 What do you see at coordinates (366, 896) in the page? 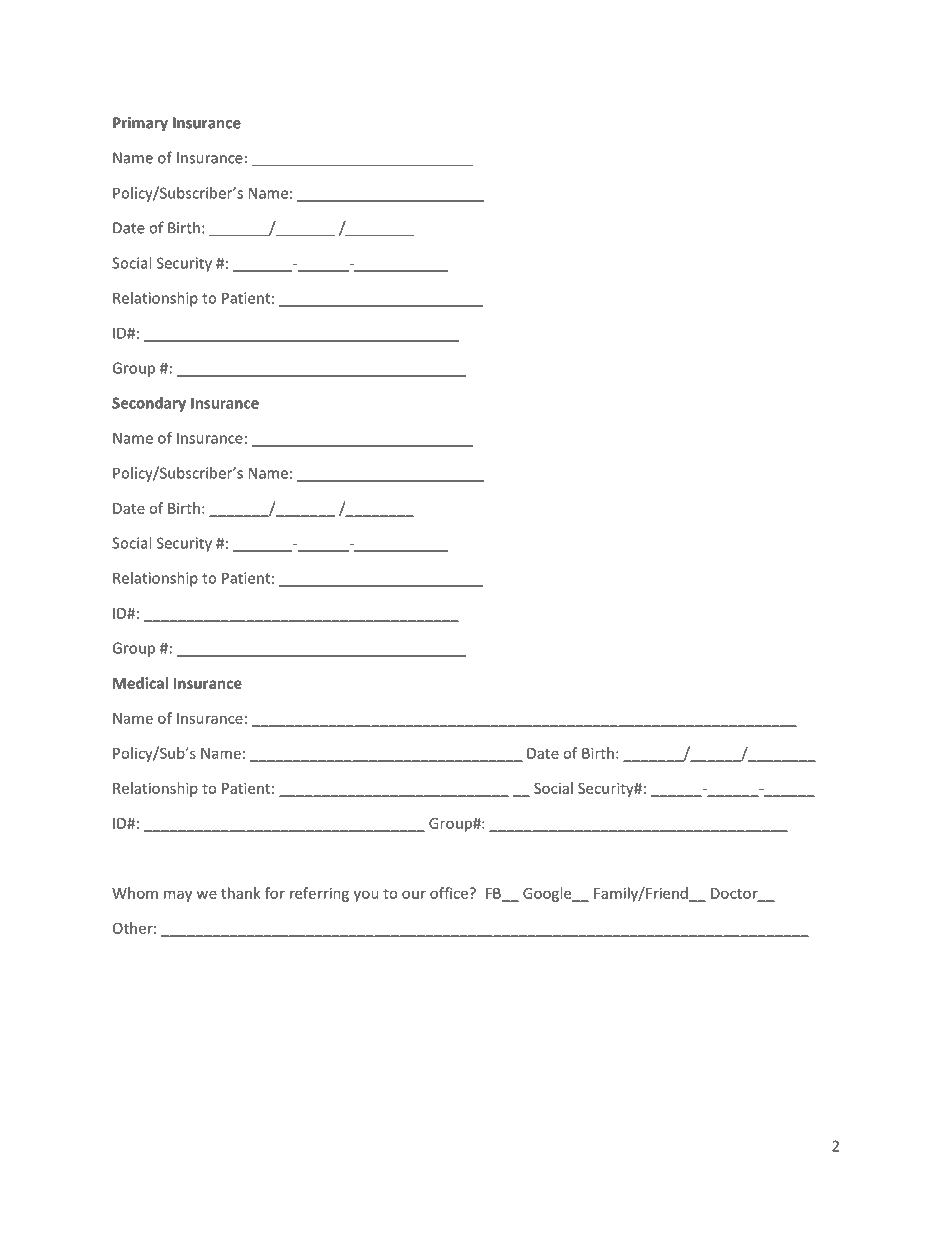
I see `you` at bounding box center [366, 896].
